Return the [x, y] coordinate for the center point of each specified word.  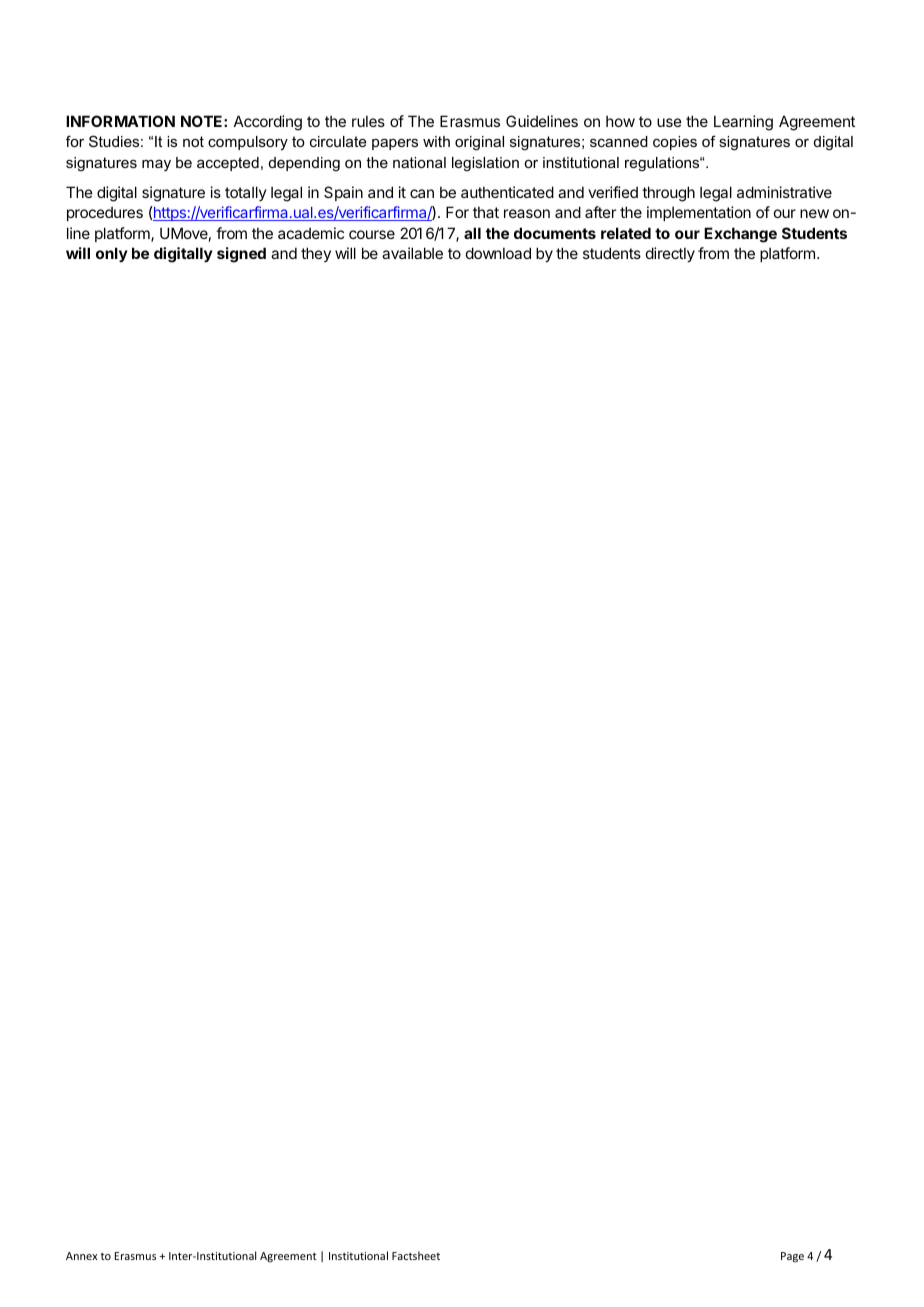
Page [792, 1257]
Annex [81, 1256]
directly [670, 254]
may [156, 166]
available [412, 253]
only [112, 254]
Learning [743, 123]
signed [241, 255]
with [436, 141]
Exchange [740, 235]
